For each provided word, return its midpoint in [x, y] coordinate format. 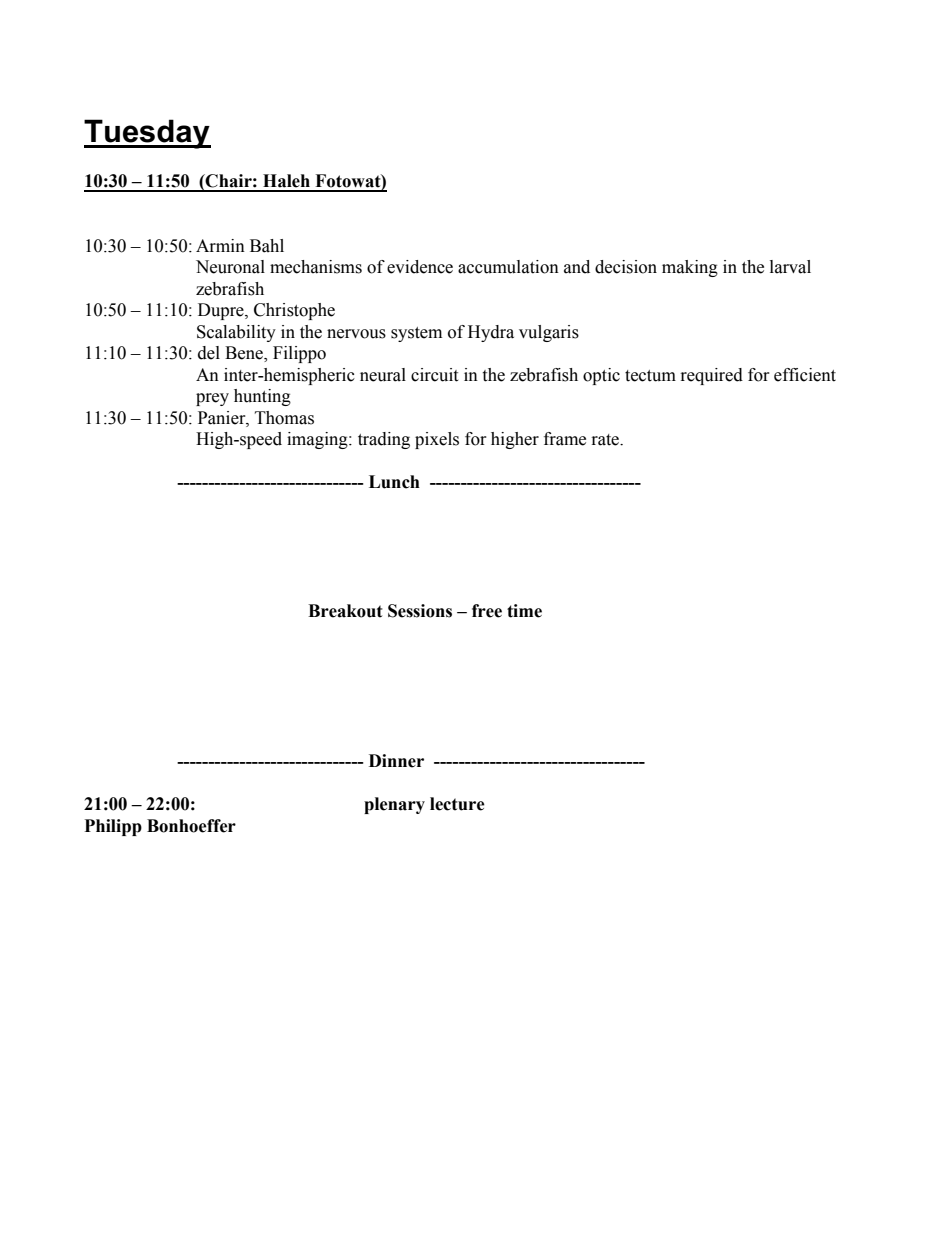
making [690, 268]
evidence [420, 267]
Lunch [394, 482]
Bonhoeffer [191, 826]
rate [606, 440]
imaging [318, 440]
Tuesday [147, 134]
